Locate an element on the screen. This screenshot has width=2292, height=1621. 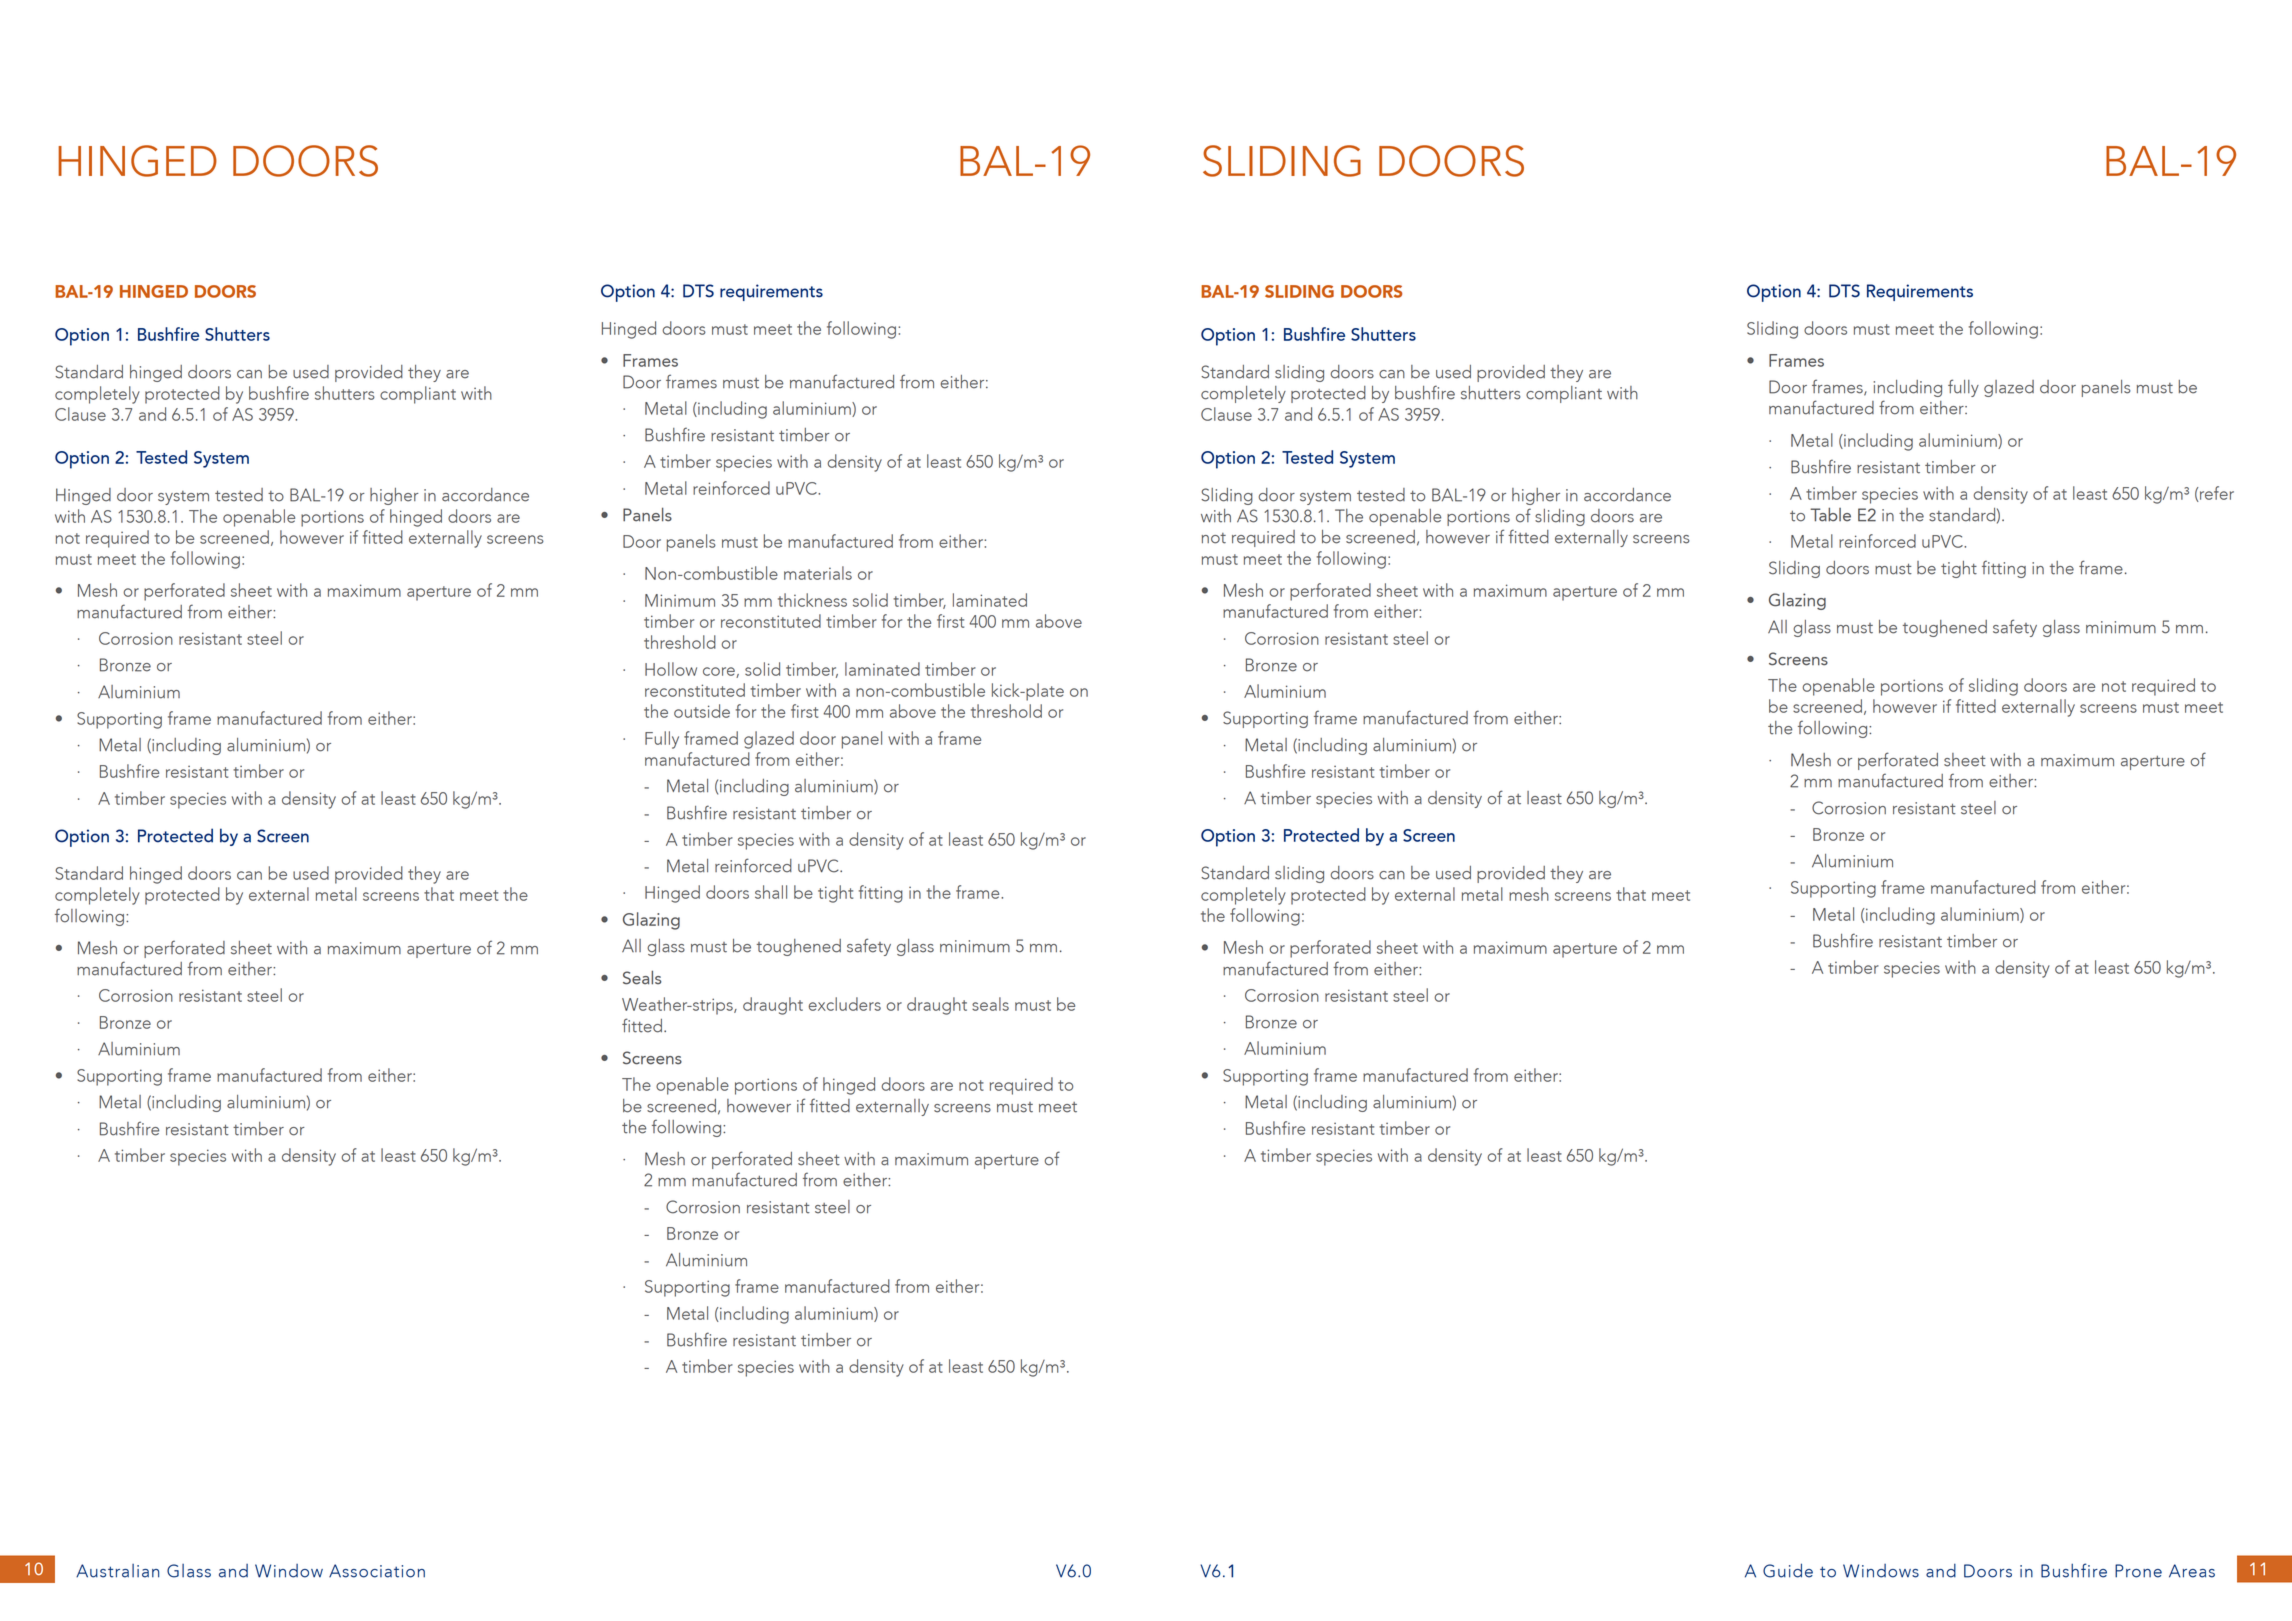
Hollow is located at coordinates (671, 669).
